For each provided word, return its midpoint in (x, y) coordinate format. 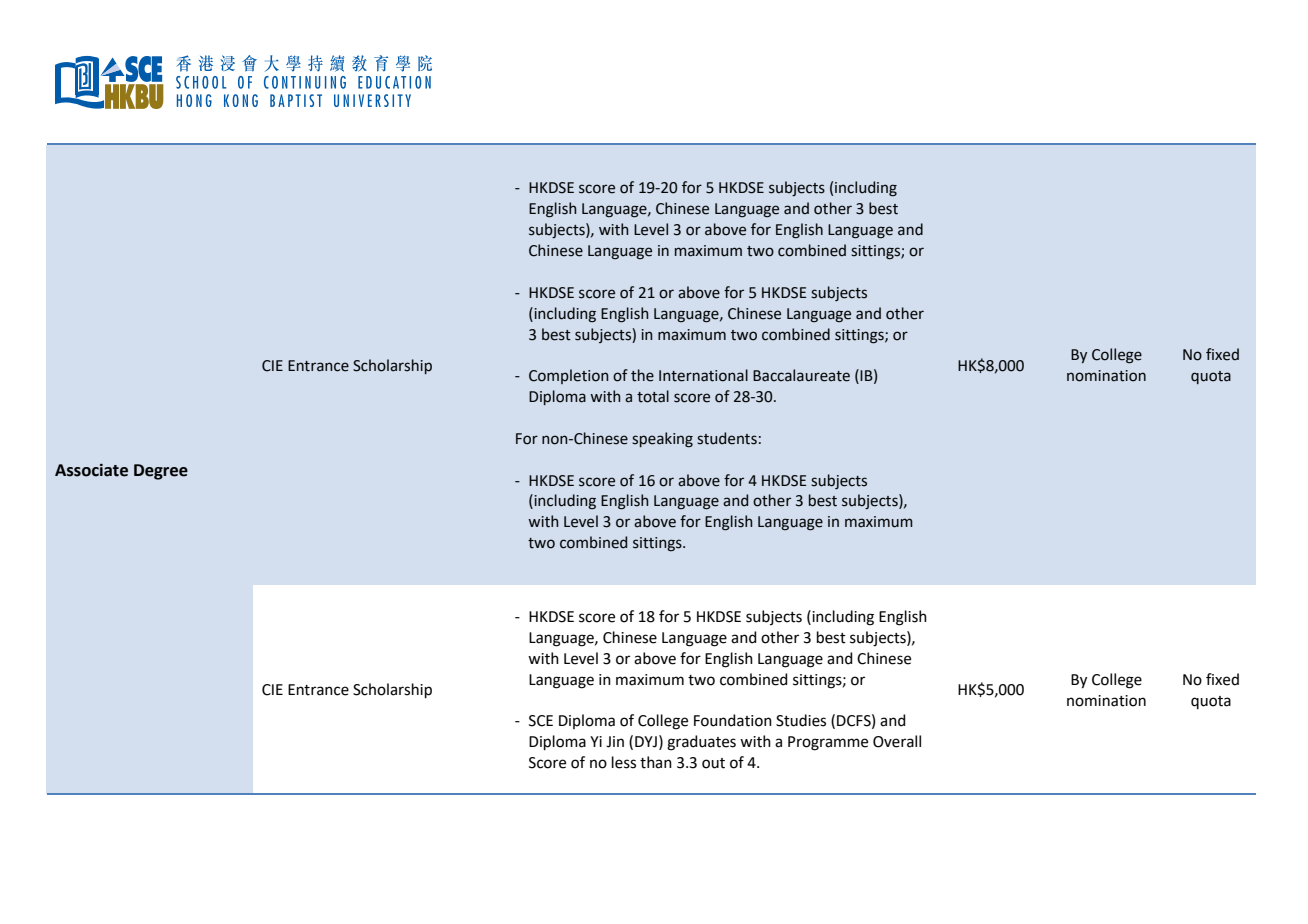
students (727, 438)
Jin (615, 742)
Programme (828, 743)
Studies (801, 720)
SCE (541, 721)
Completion (569, 376)
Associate (91, 470)
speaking (662, 440)
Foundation (733, 720)
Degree (161, 472)
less (624, 762)
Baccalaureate (801, 375)
